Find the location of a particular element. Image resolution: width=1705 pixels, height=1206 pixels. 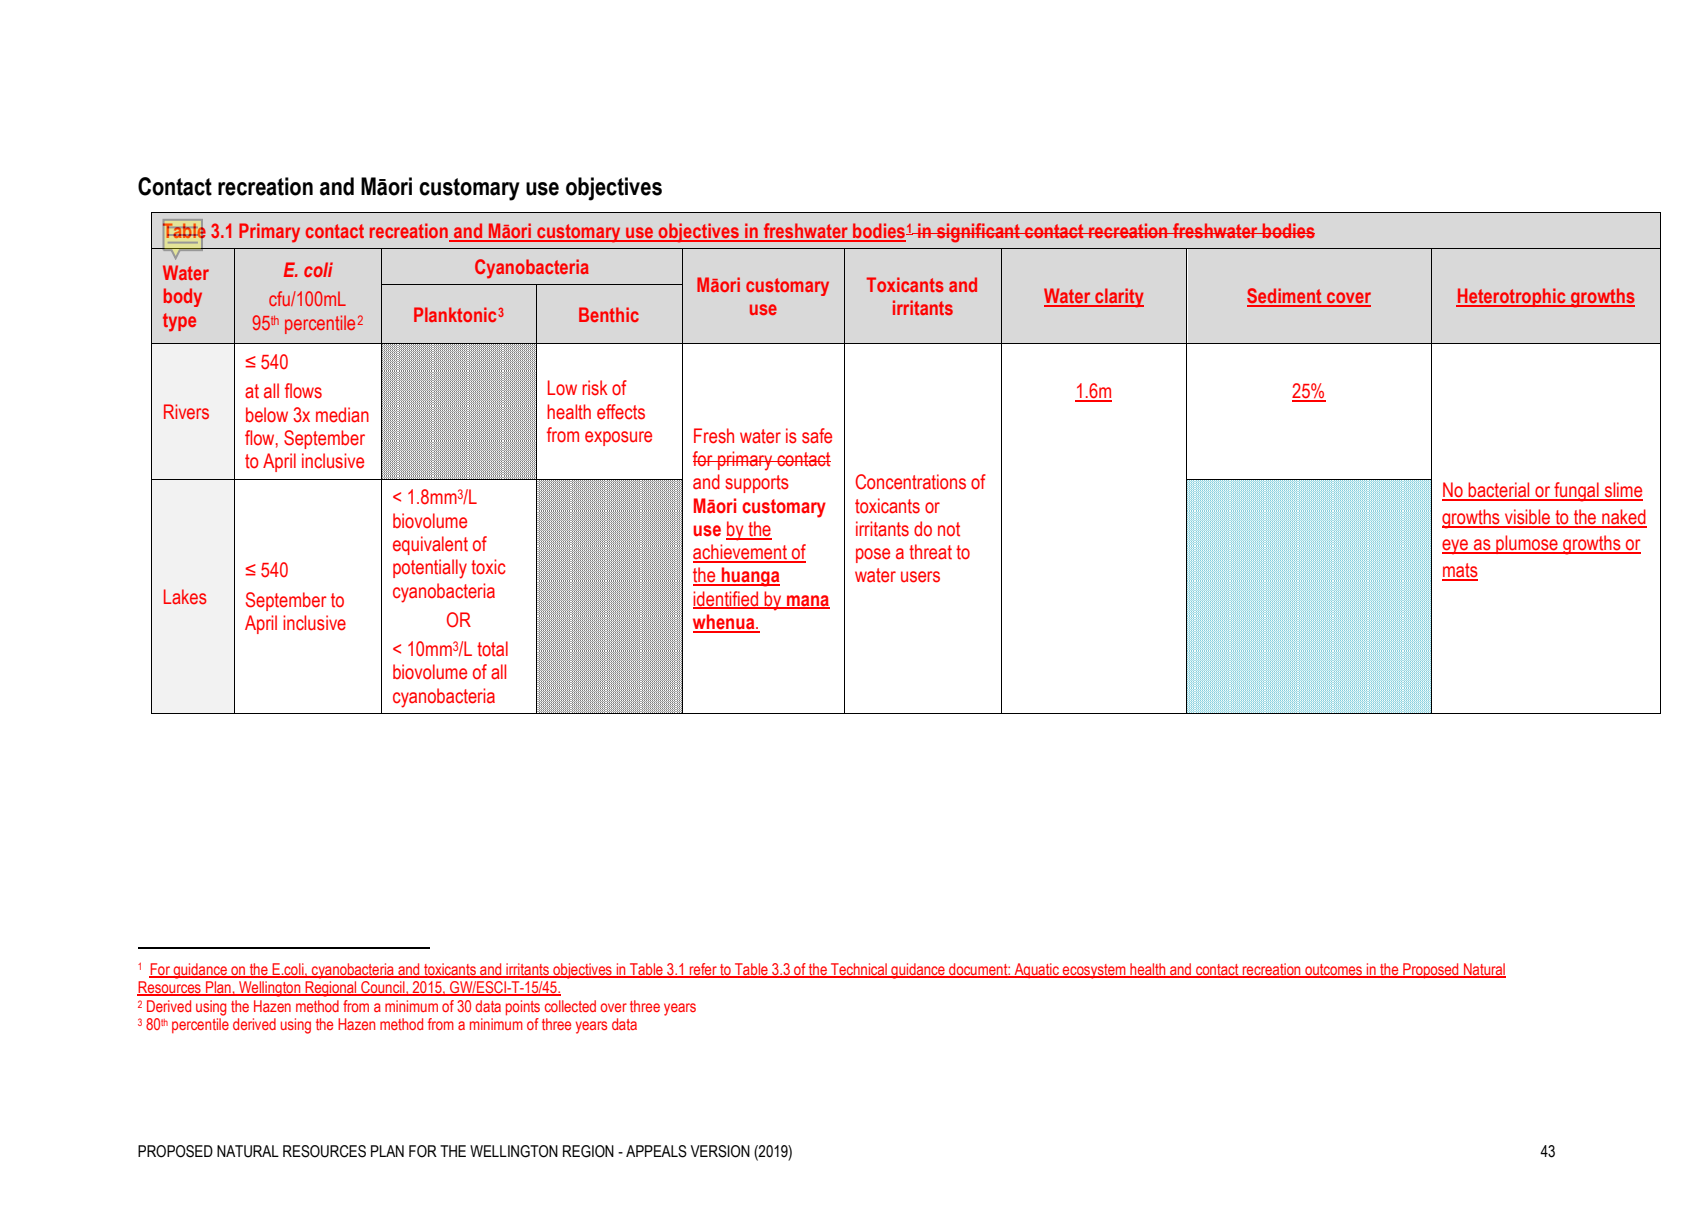

Heterotrophic is located at coordinates (1512, 297).
